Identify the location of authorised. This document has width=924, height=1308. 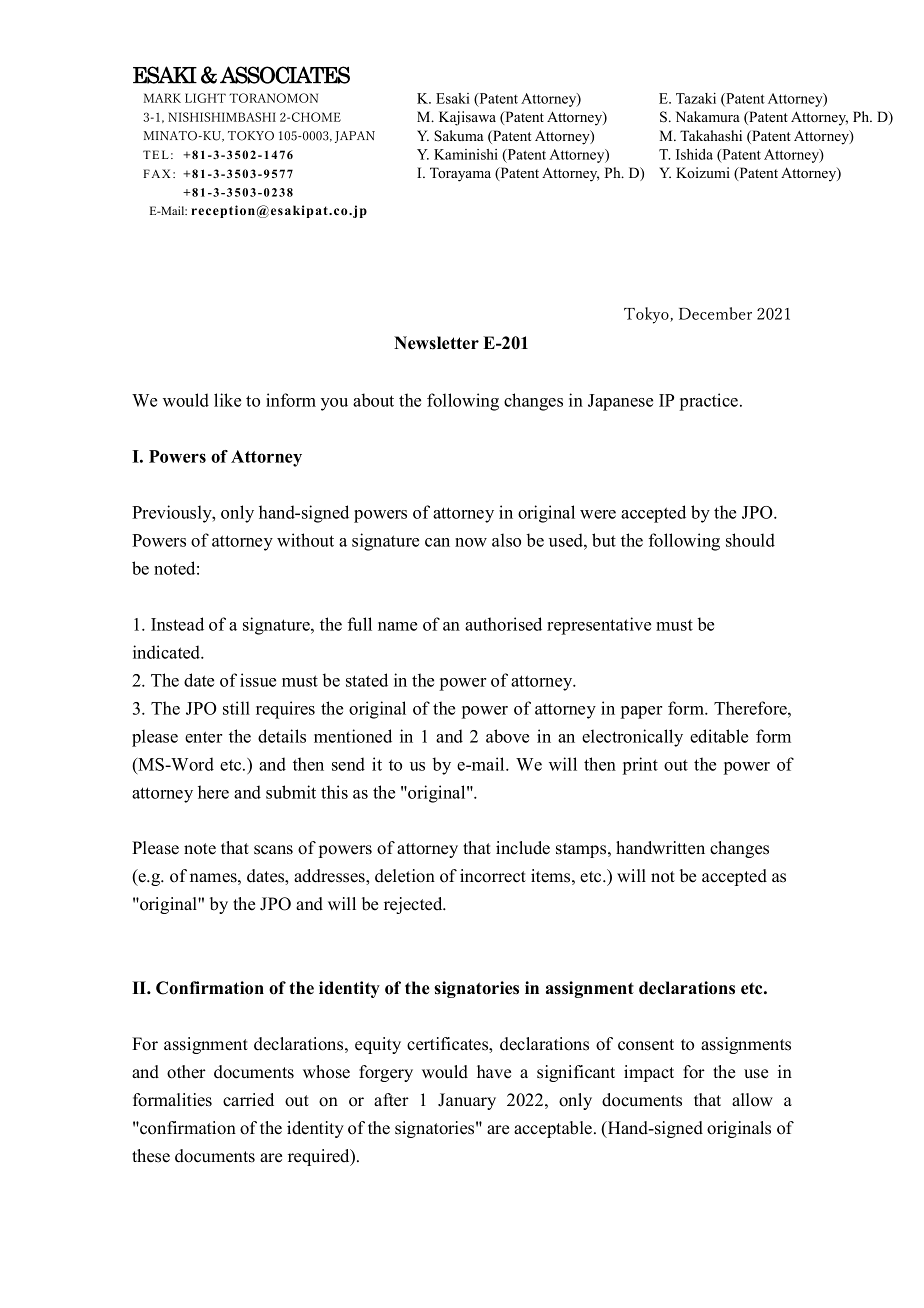
(503, 624).
